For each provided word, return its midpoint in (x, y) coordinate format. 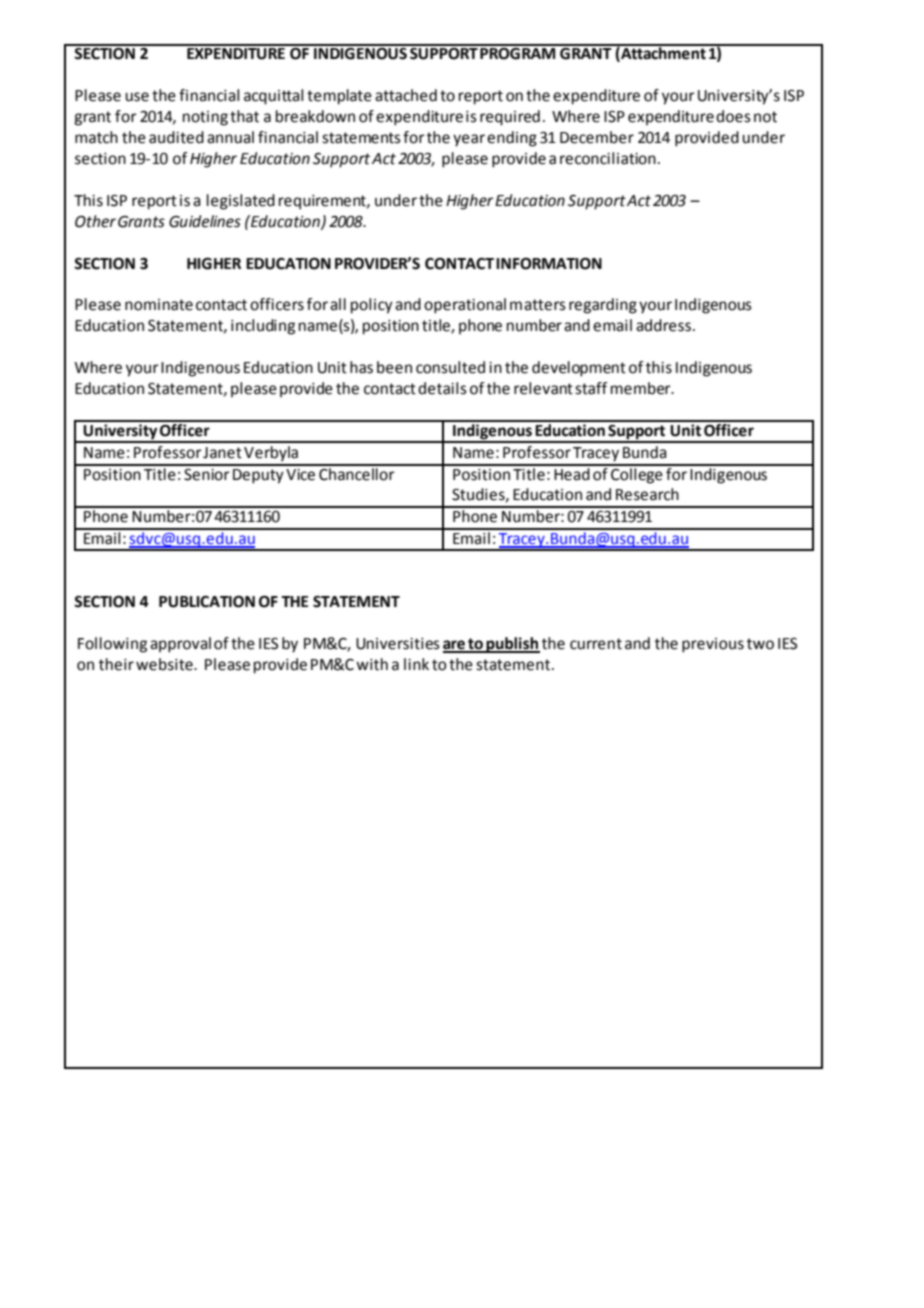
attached (406, 95)
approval (180, 645)
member (642, 388)
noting (205, 118)
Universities (398, 644)
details (442, 388)
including (263, 327)
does (733, 116)
